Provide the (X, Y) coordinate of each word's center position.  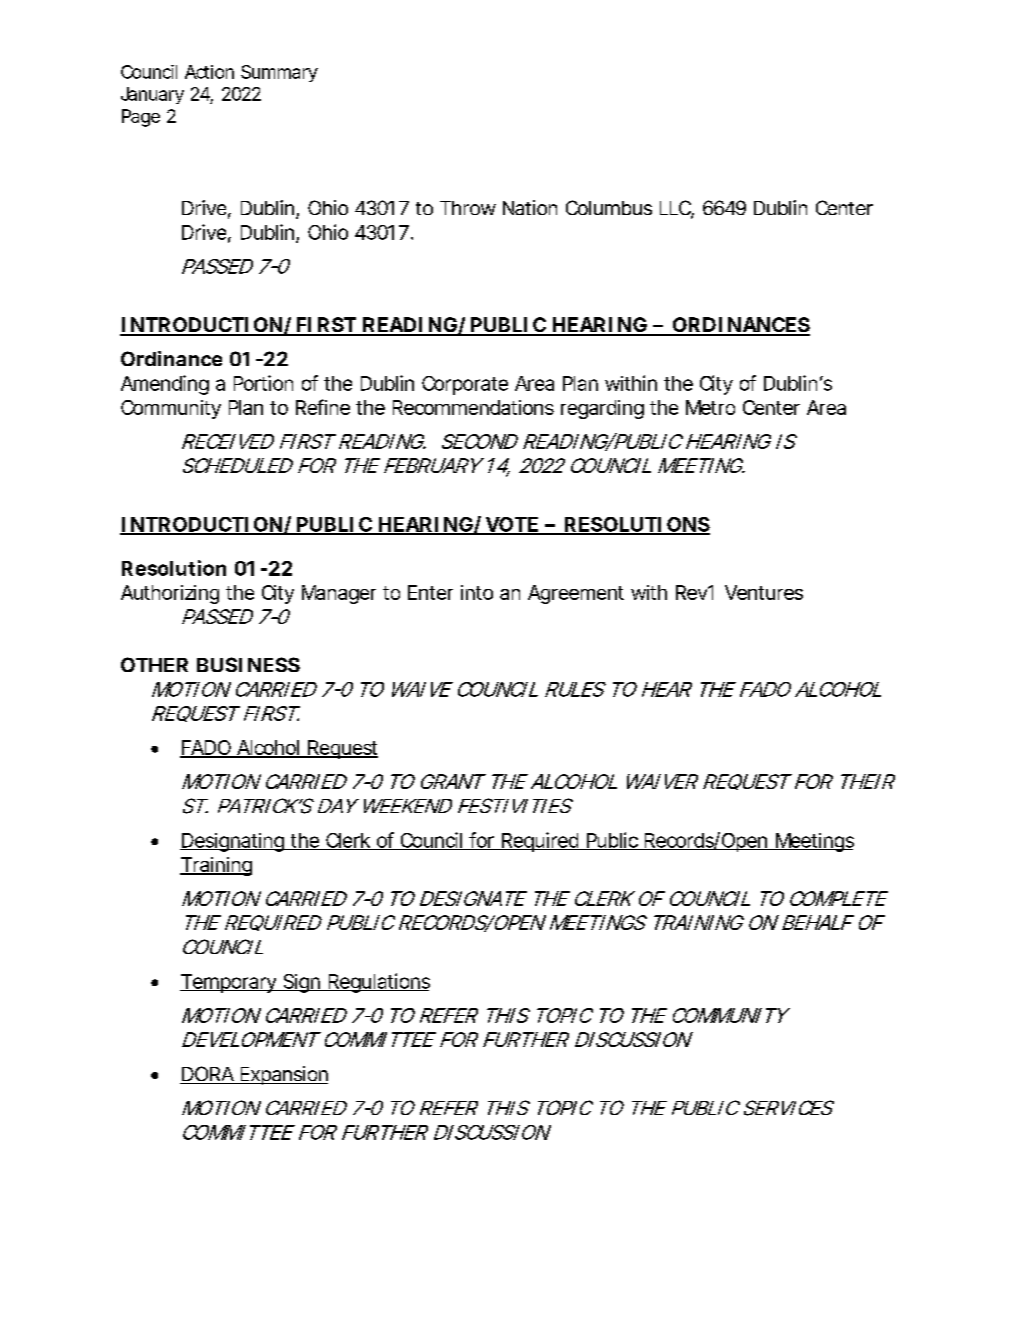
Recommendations (473, 407)
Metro (710, 407)
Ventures (764, 592)
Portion (263, 383)
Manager (339, 594)
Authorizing (170, 594)
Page (141, 118)
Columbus (609, 207)
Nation (530, 207)
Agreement (576, 594)
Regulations (377, 983)
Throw (468, 208)
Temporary (228, 983)
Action (209, 72)
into (477, 592)
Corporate (465, 385)
